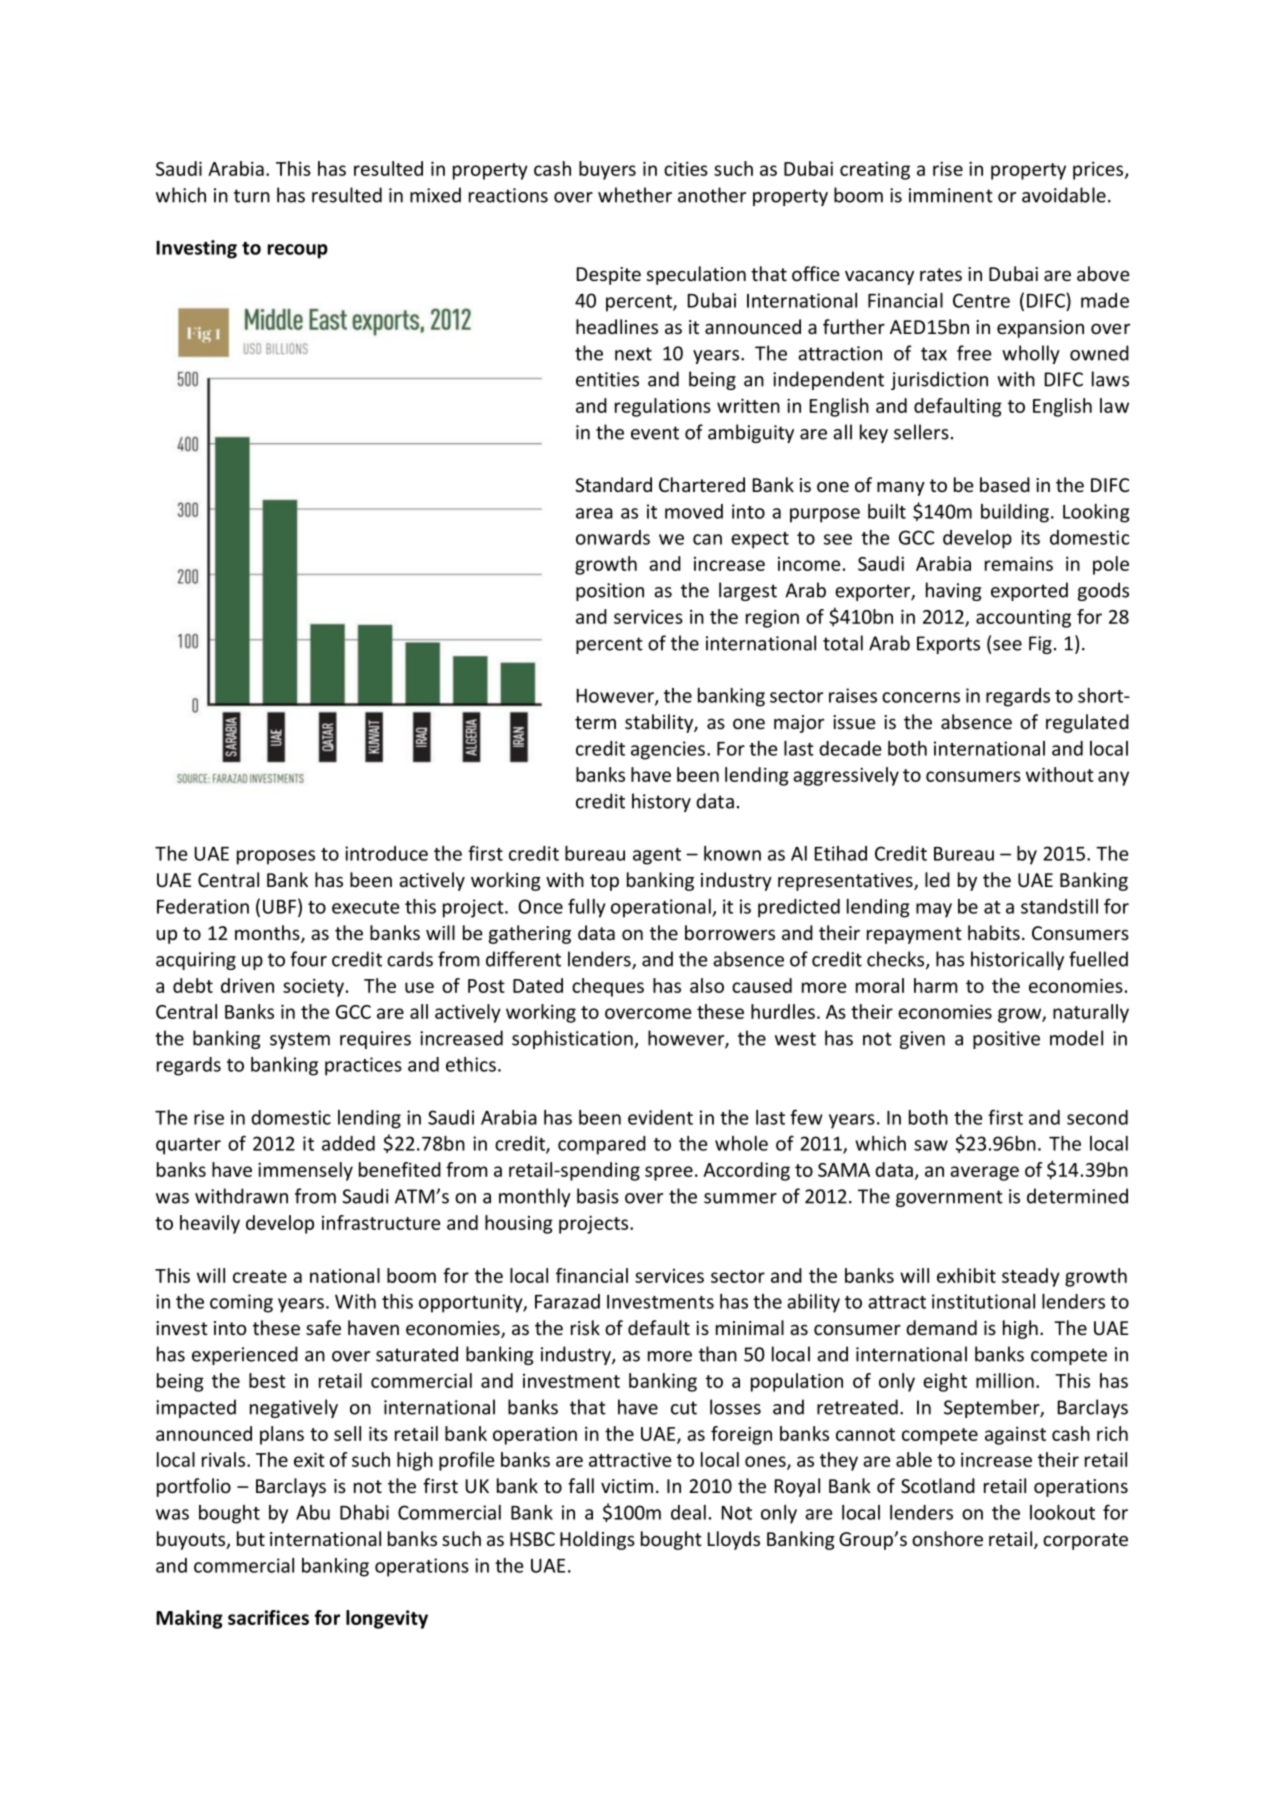  I want to click on recoup, so click(298, 251).
